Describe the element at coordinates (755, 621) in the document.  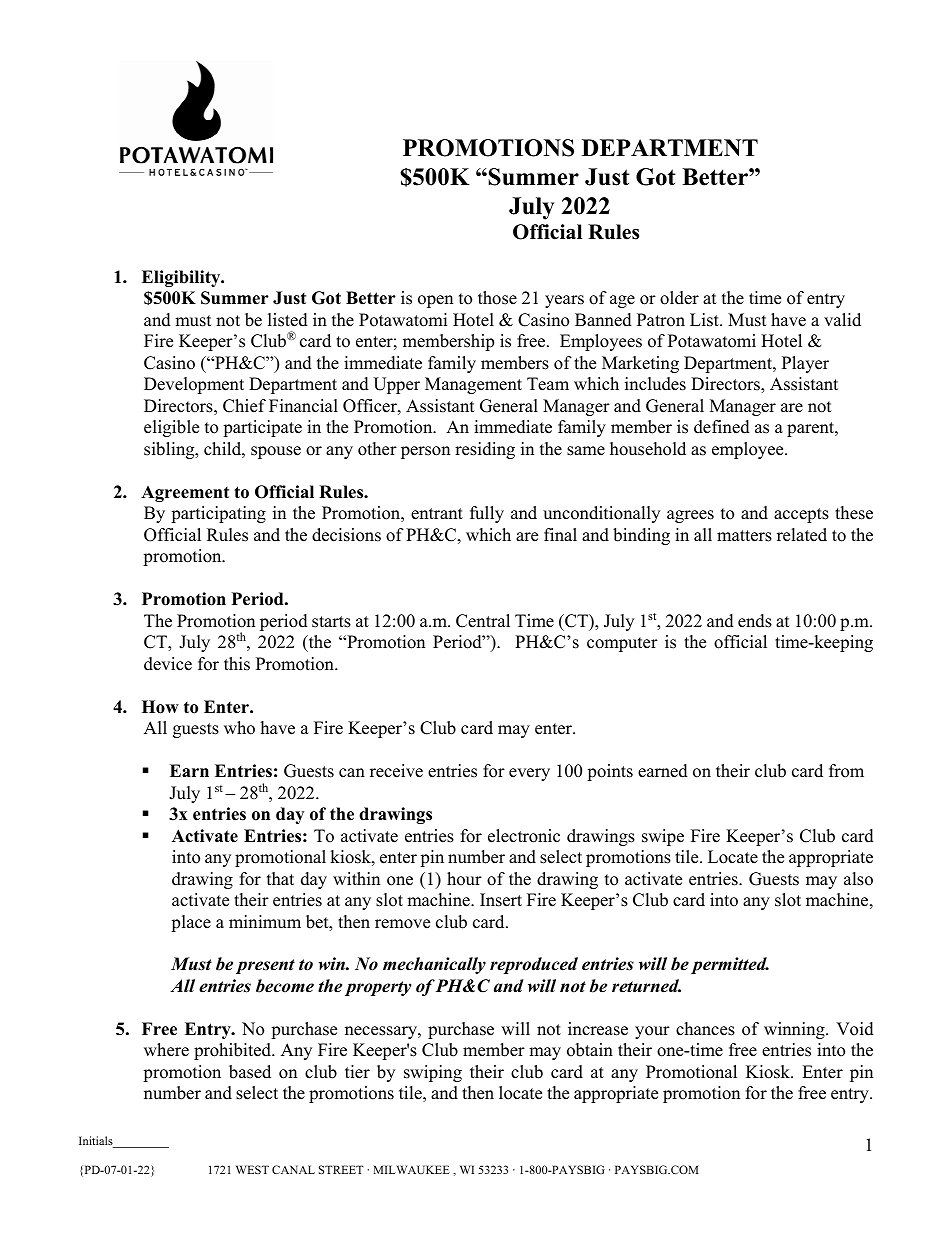
I see `ends` at that location.
